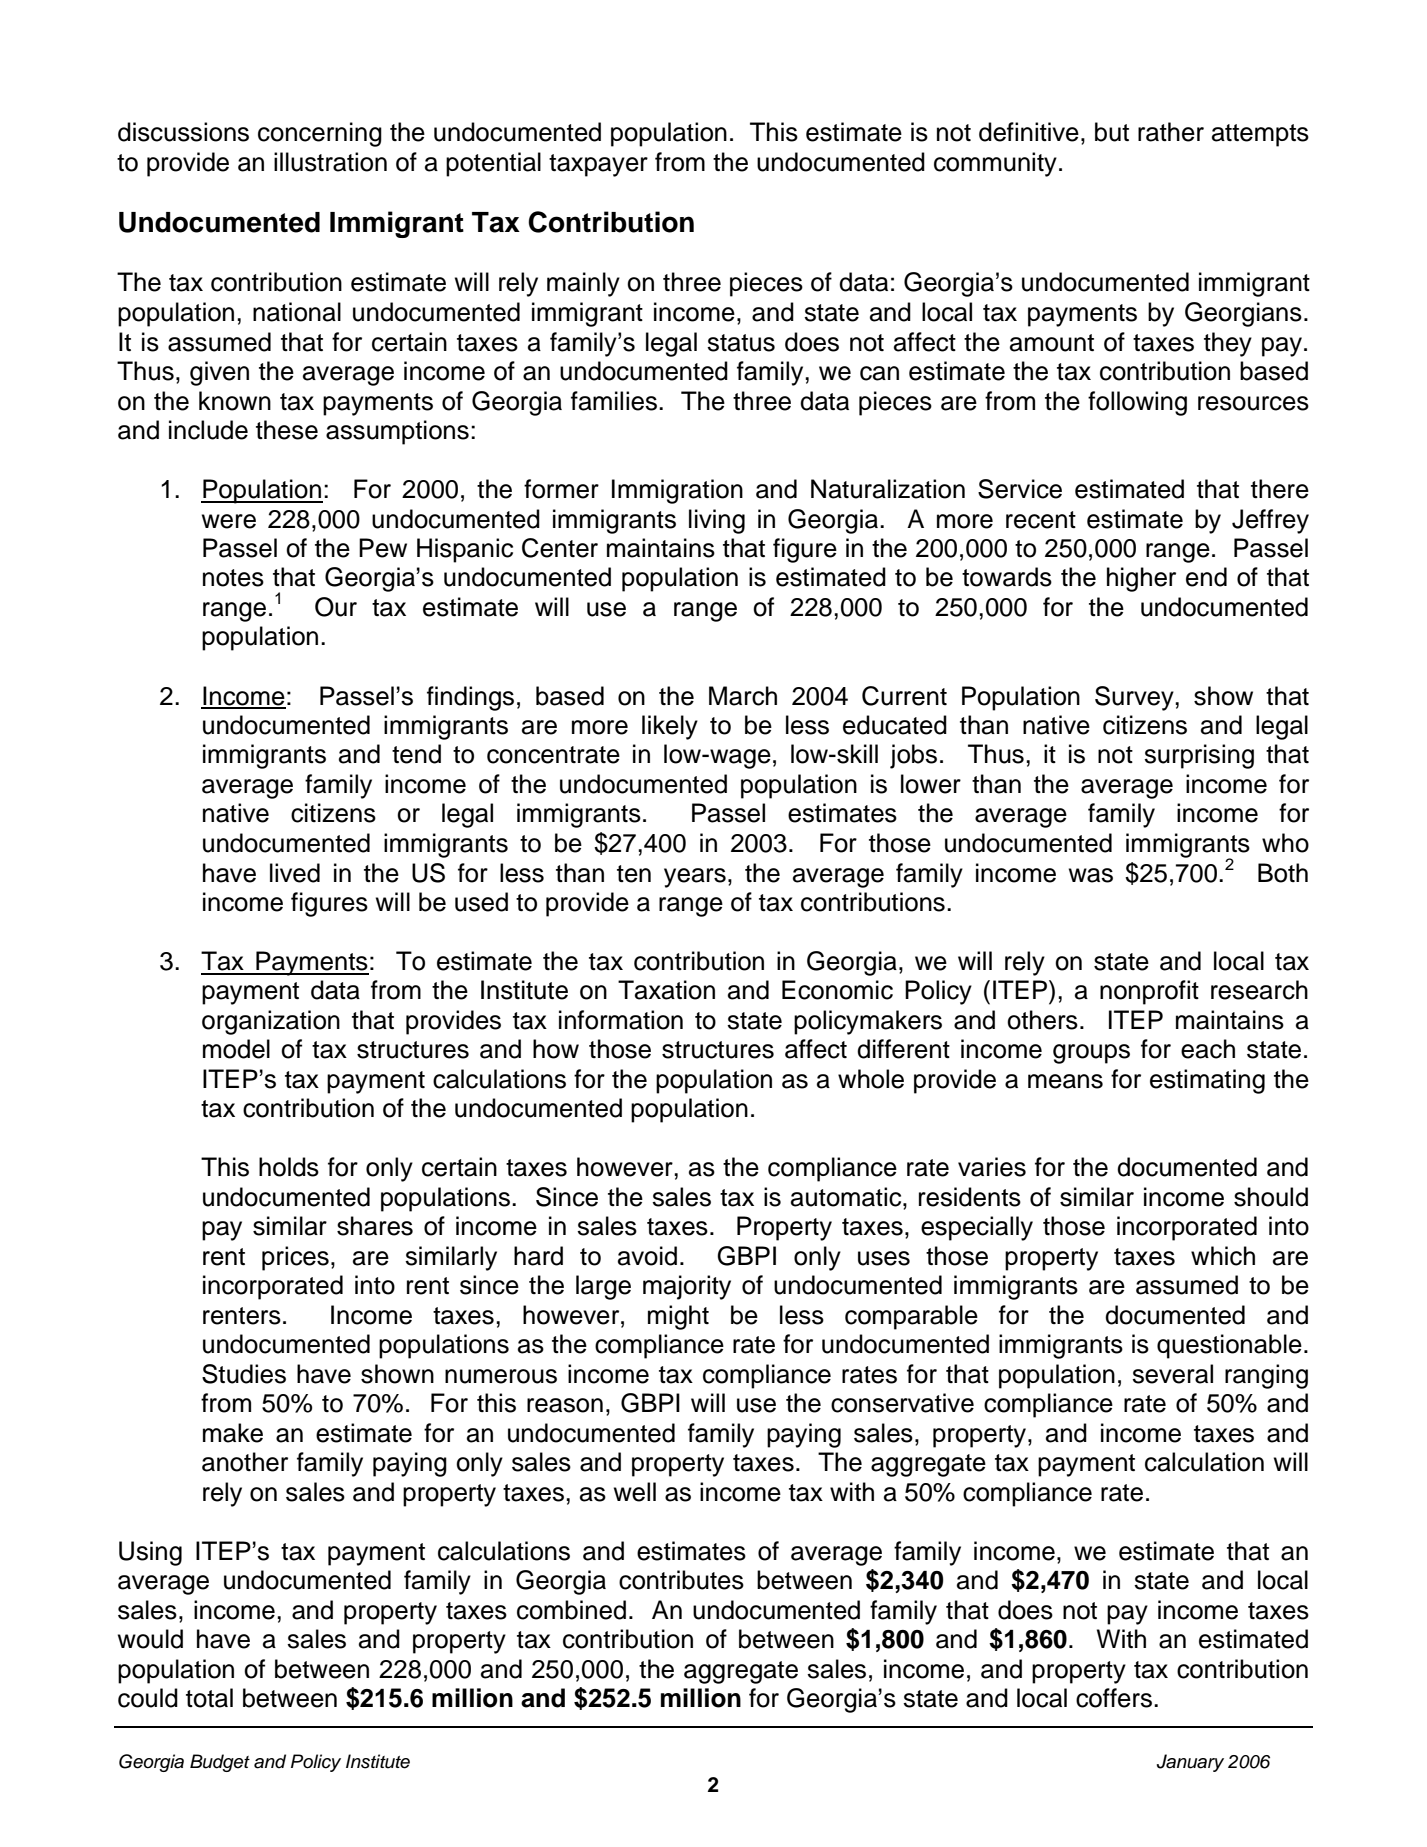 This screenshot has height=1847, width=1427. I want to click on contributes, so click(681, 1580).
